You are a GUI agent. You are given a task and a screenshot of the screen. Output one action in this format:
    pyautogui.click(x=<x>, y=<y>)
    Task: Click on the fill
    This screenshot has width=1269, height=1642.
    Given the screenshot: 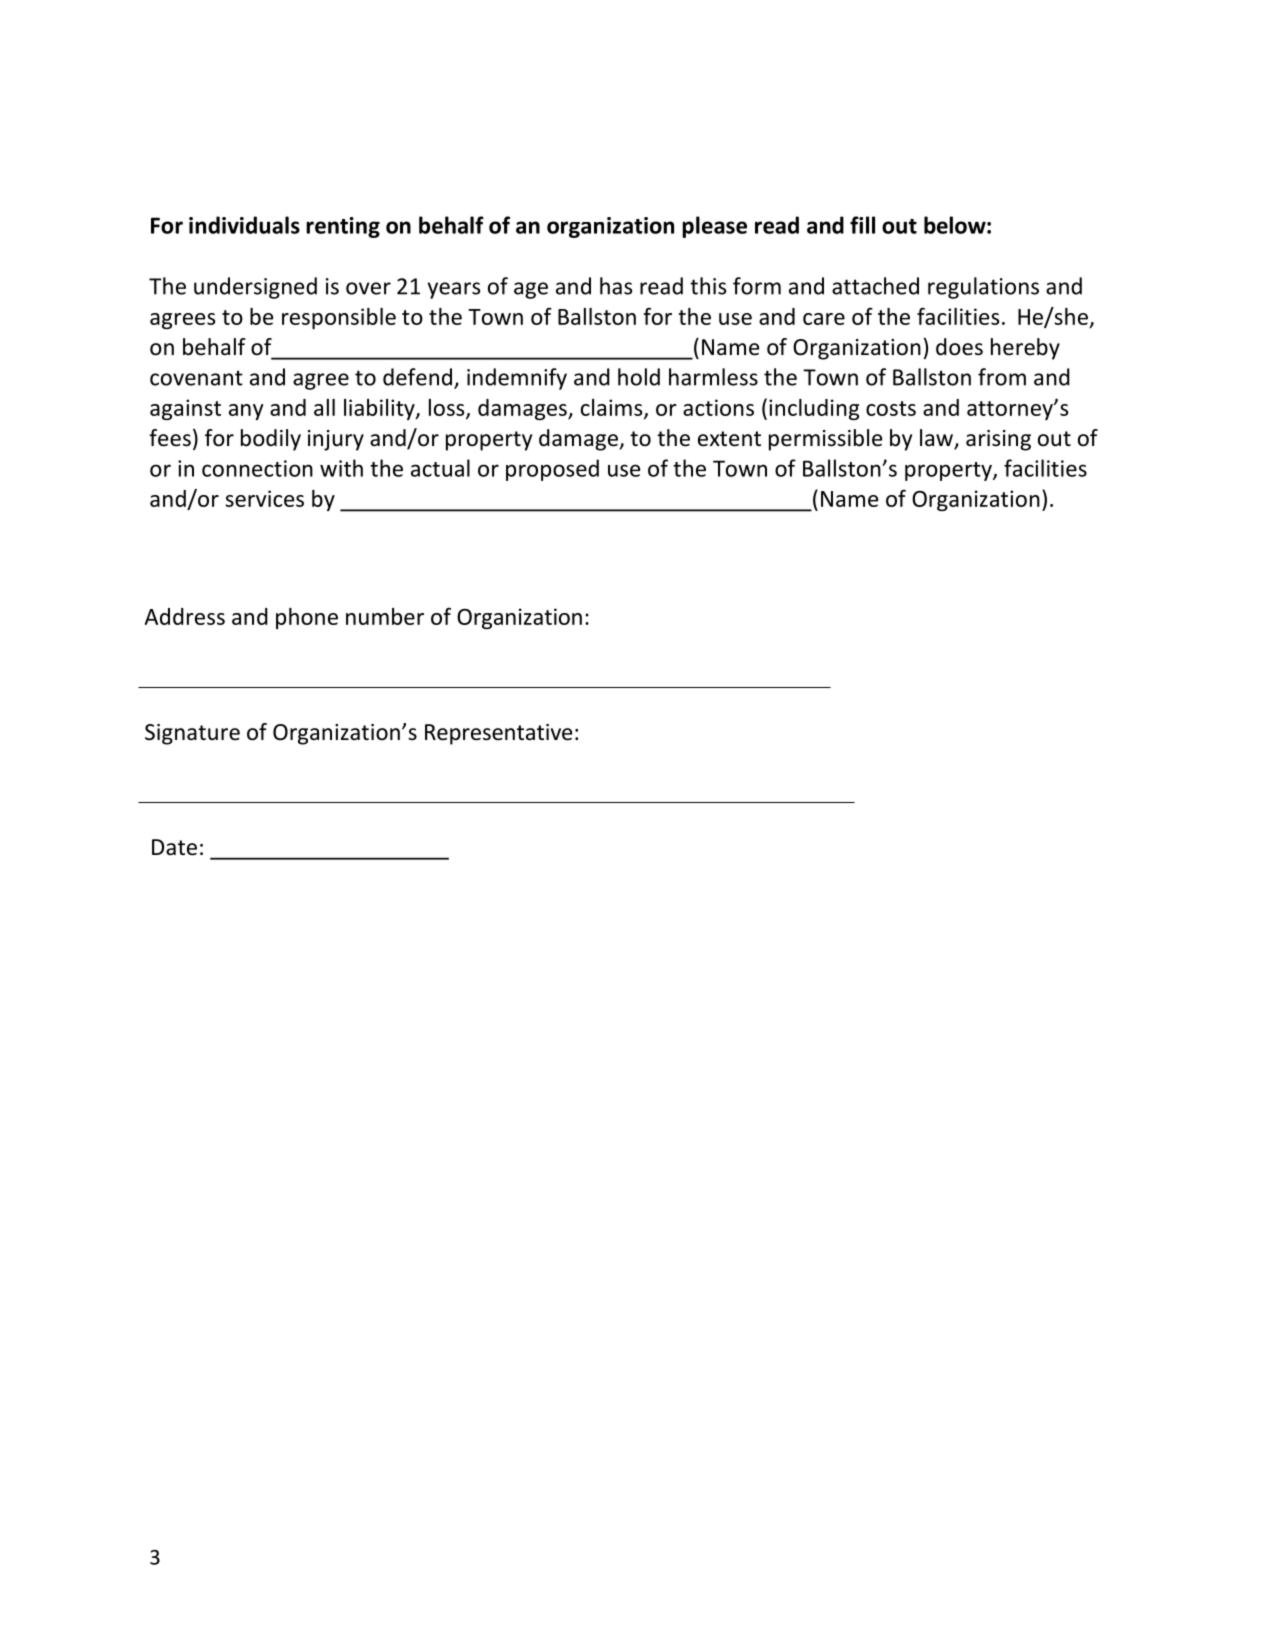 What is the action you would take?
    pyautogui.click(x=862, y=225)
